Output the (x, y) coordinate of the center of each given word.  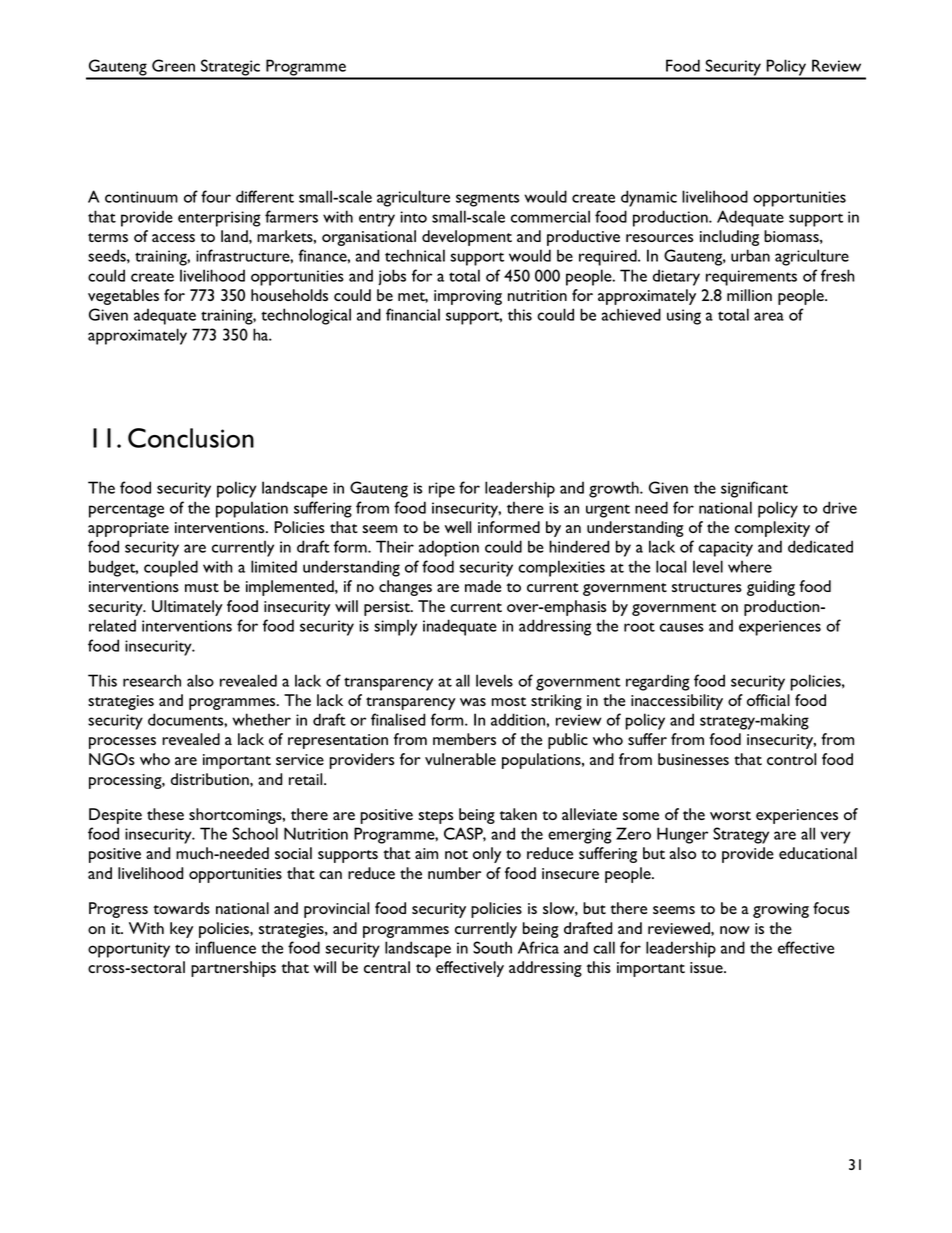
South (492, 947)
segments (487, 200)
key (181, 930)
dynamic (649, 198)
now (735, 930)
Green (173, 65)
